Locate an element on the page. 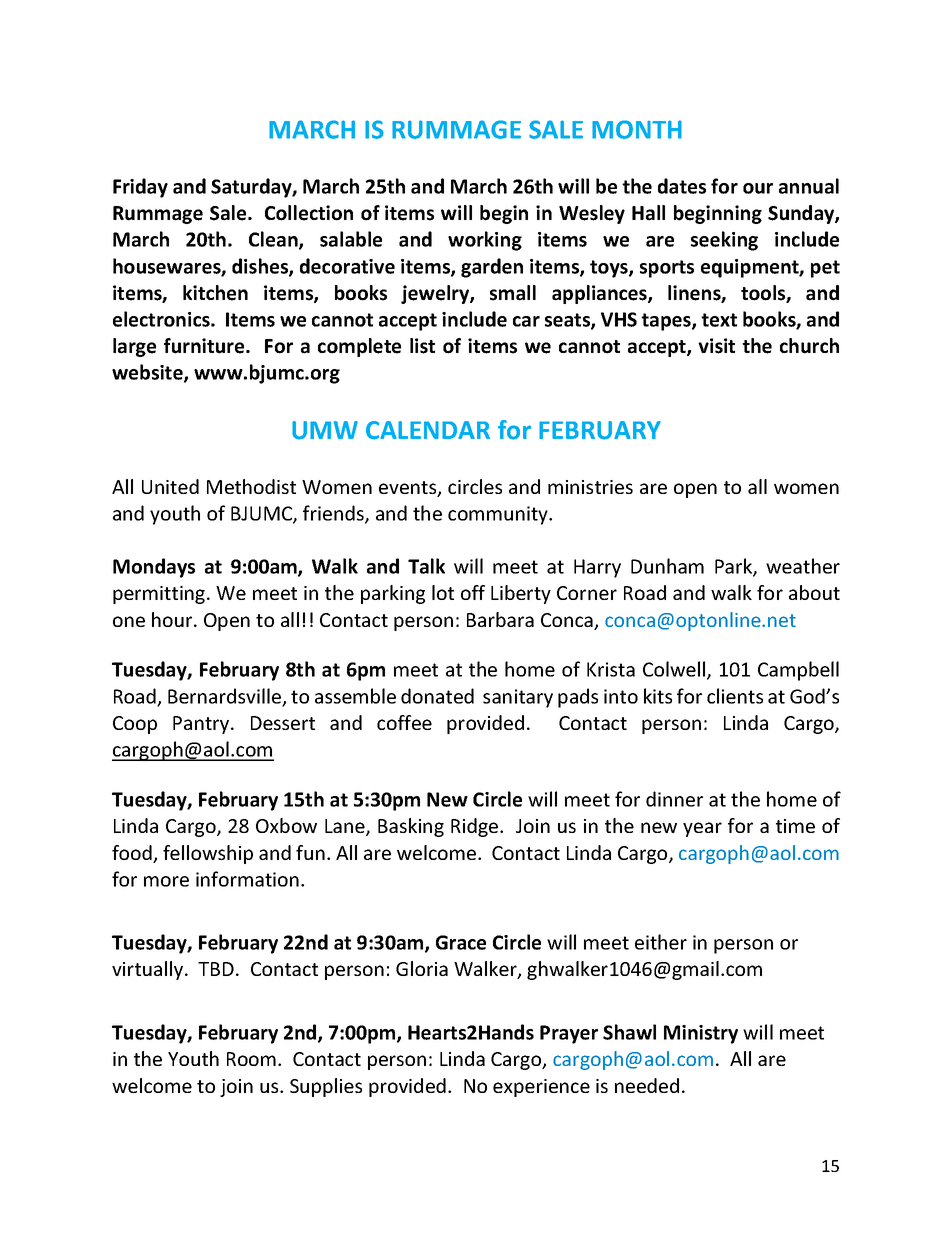  hour is located at coordinates (173, 619).
